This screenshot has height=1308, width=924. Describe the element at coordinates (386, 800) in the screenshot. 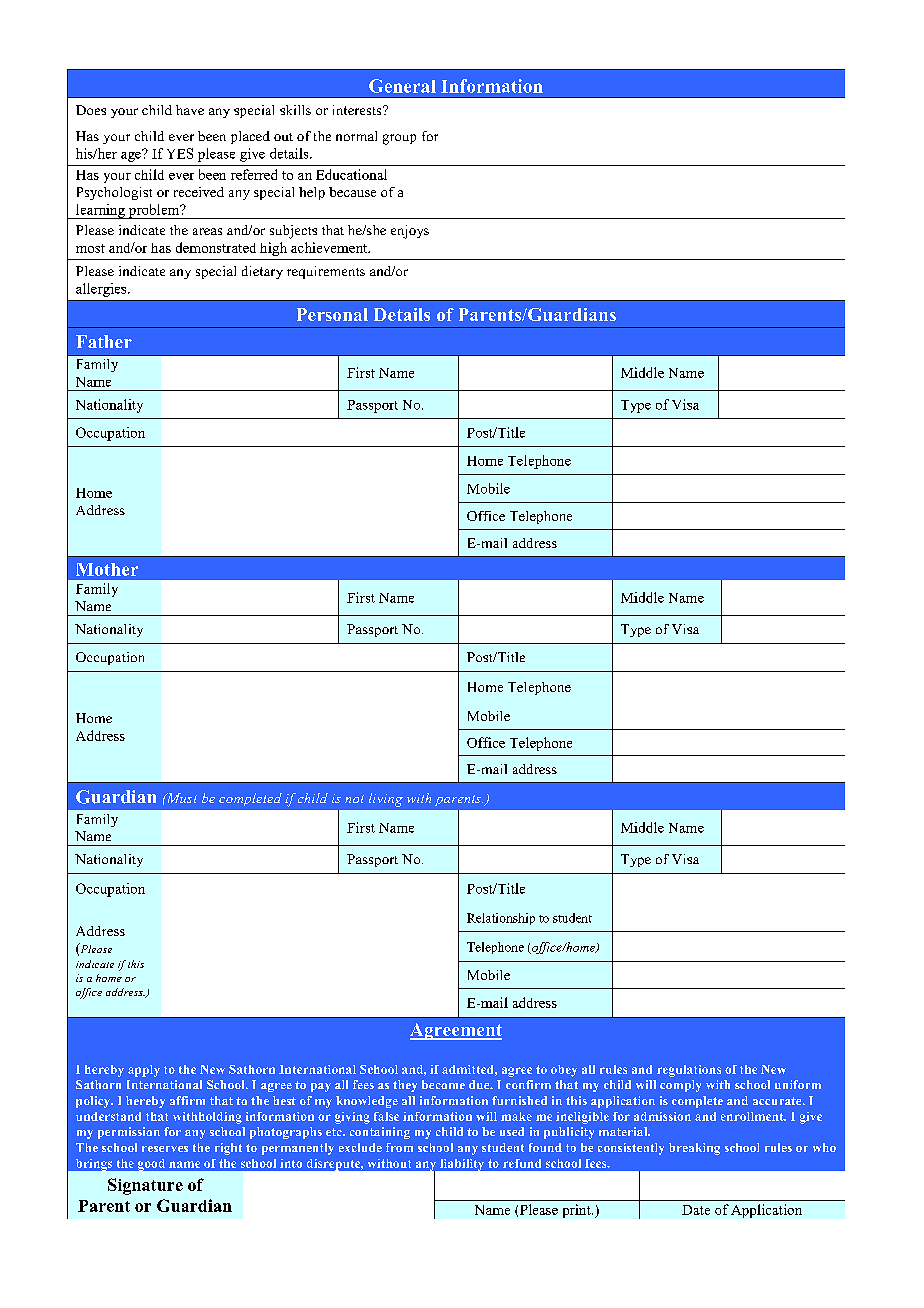

I see `living` at that location.
